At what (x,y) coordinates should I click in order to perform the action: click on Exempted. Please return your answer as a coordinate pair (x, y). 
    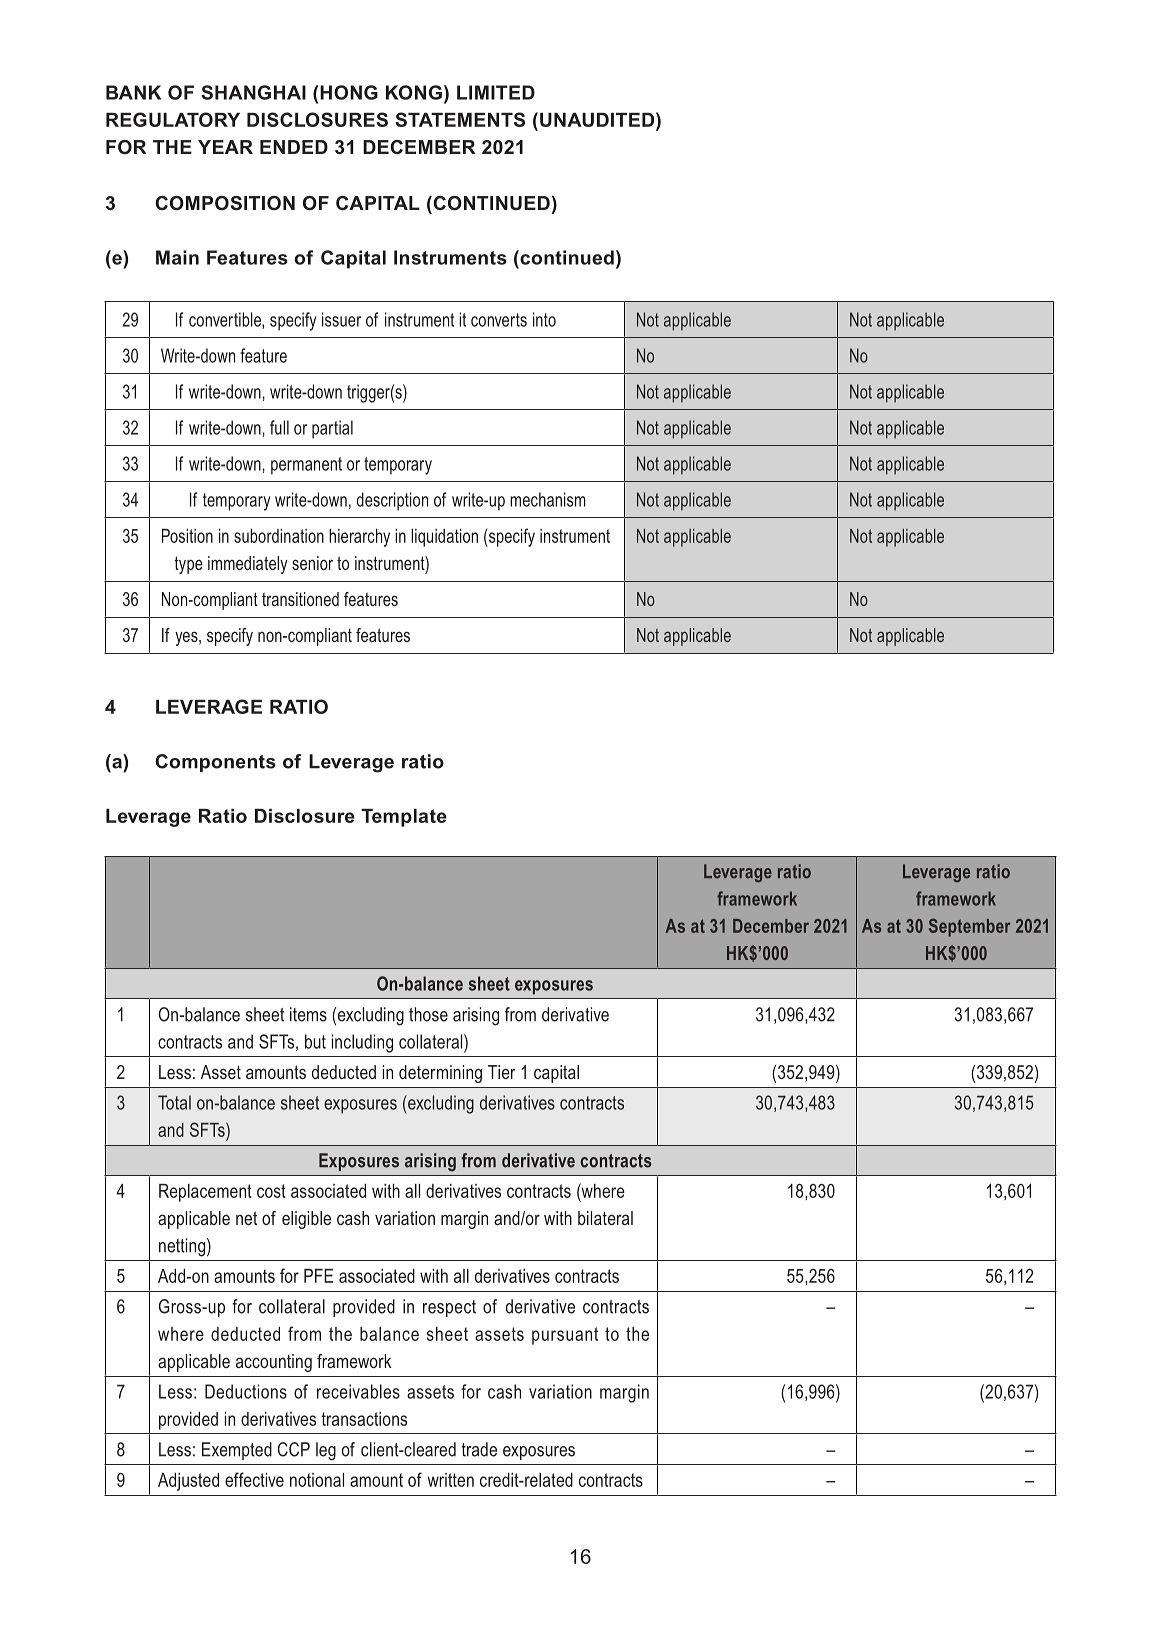
    Looking at the image, I should click on (237, 1451).
